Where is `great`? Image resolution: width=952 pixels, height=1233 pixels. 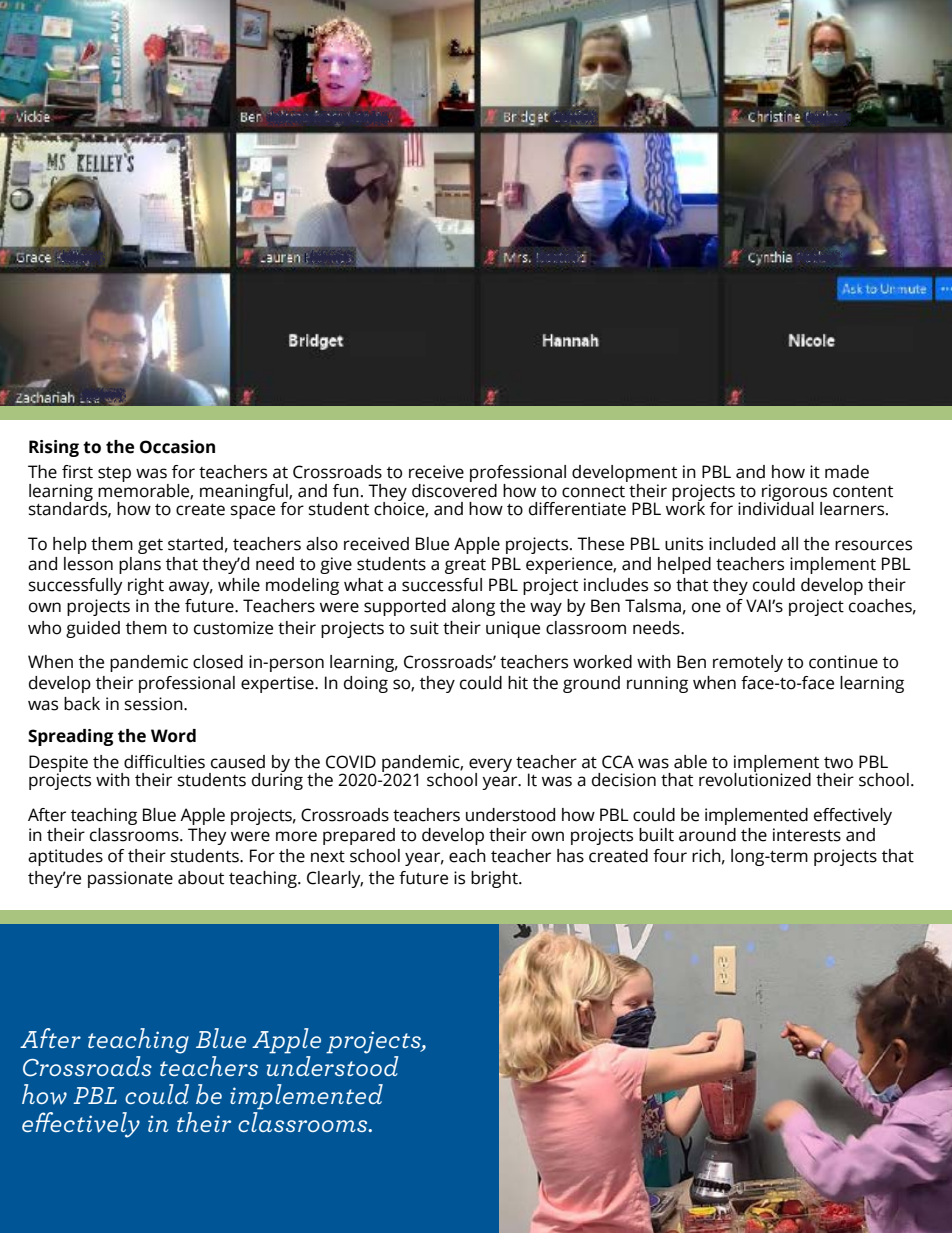
great is located at coordinates (465, 566).
